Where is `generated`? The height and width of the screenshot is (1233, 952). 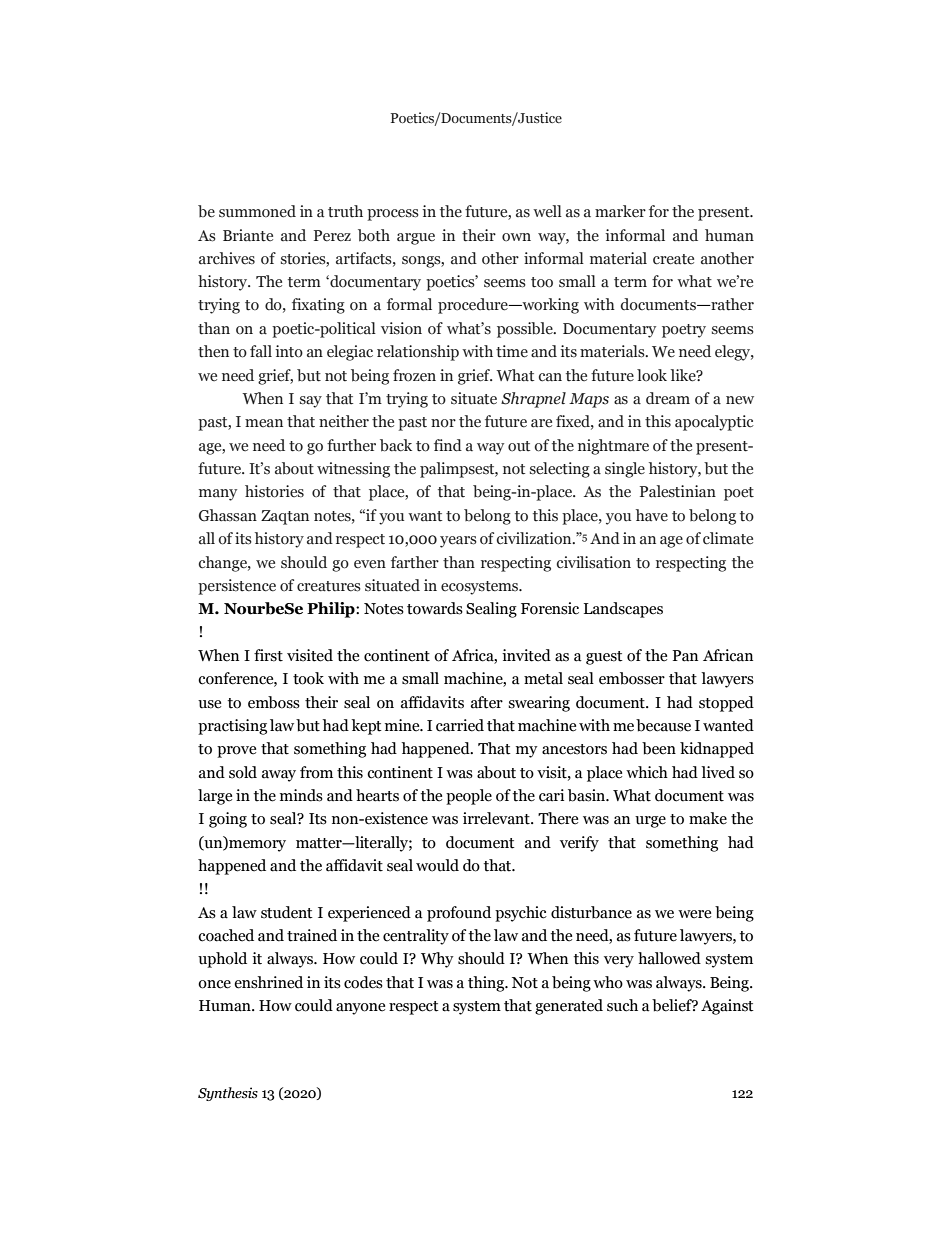
generated is located at coordinates (569, 1007).
